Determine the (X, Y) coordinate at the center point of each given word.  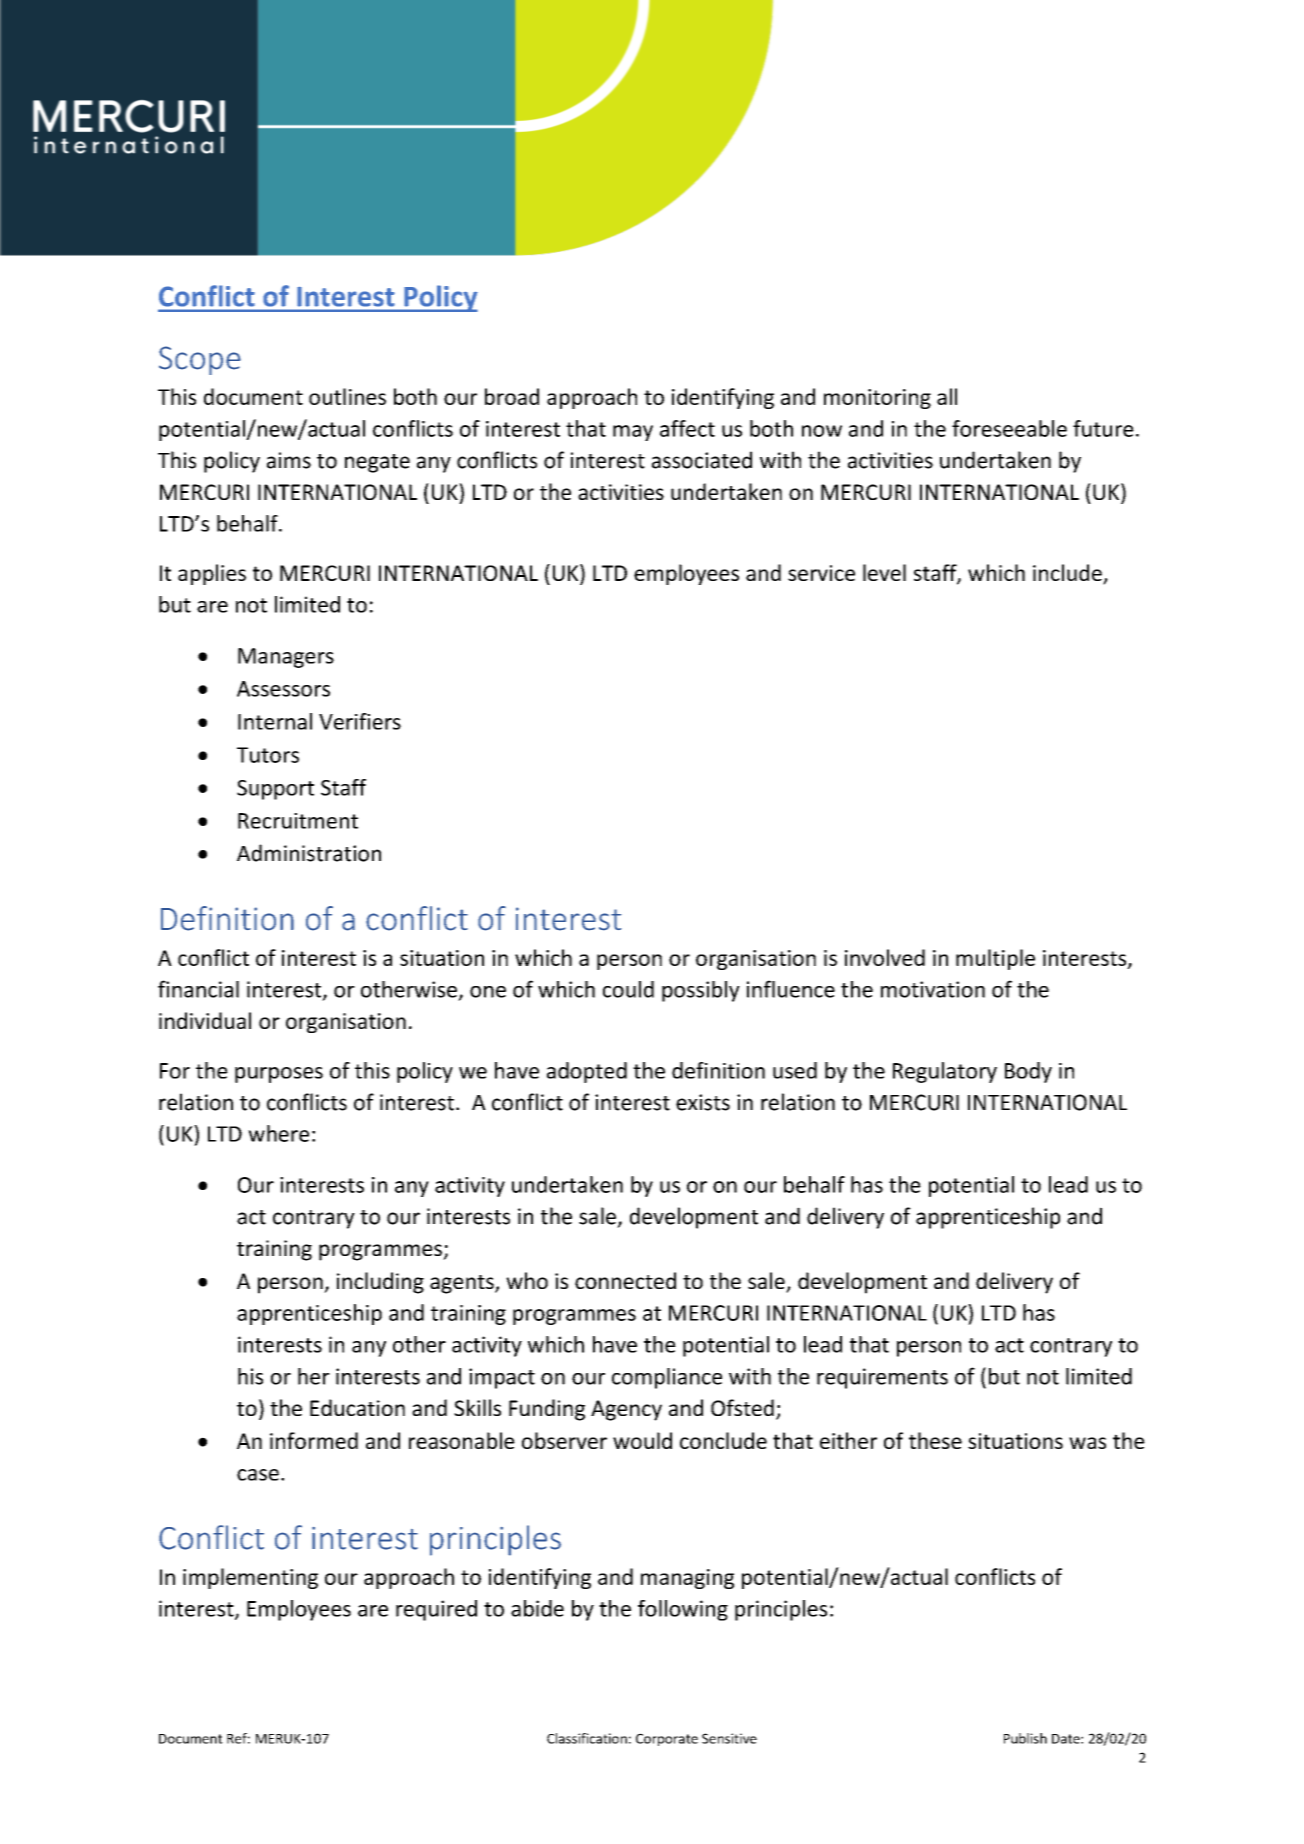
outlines (347, 396)
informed (314, 1440)
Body (1028, 1072)
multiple (995, 959)
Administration (309, 853)
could (628, 989)
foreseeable (1009, 428)
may (633, 433)
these (935, 1440)
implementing (250, 1578)
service (821, 573)
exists (703, 1102)
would (642, 1440)
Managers (286, 658)
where (278, 1133)
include (1068, 574)
